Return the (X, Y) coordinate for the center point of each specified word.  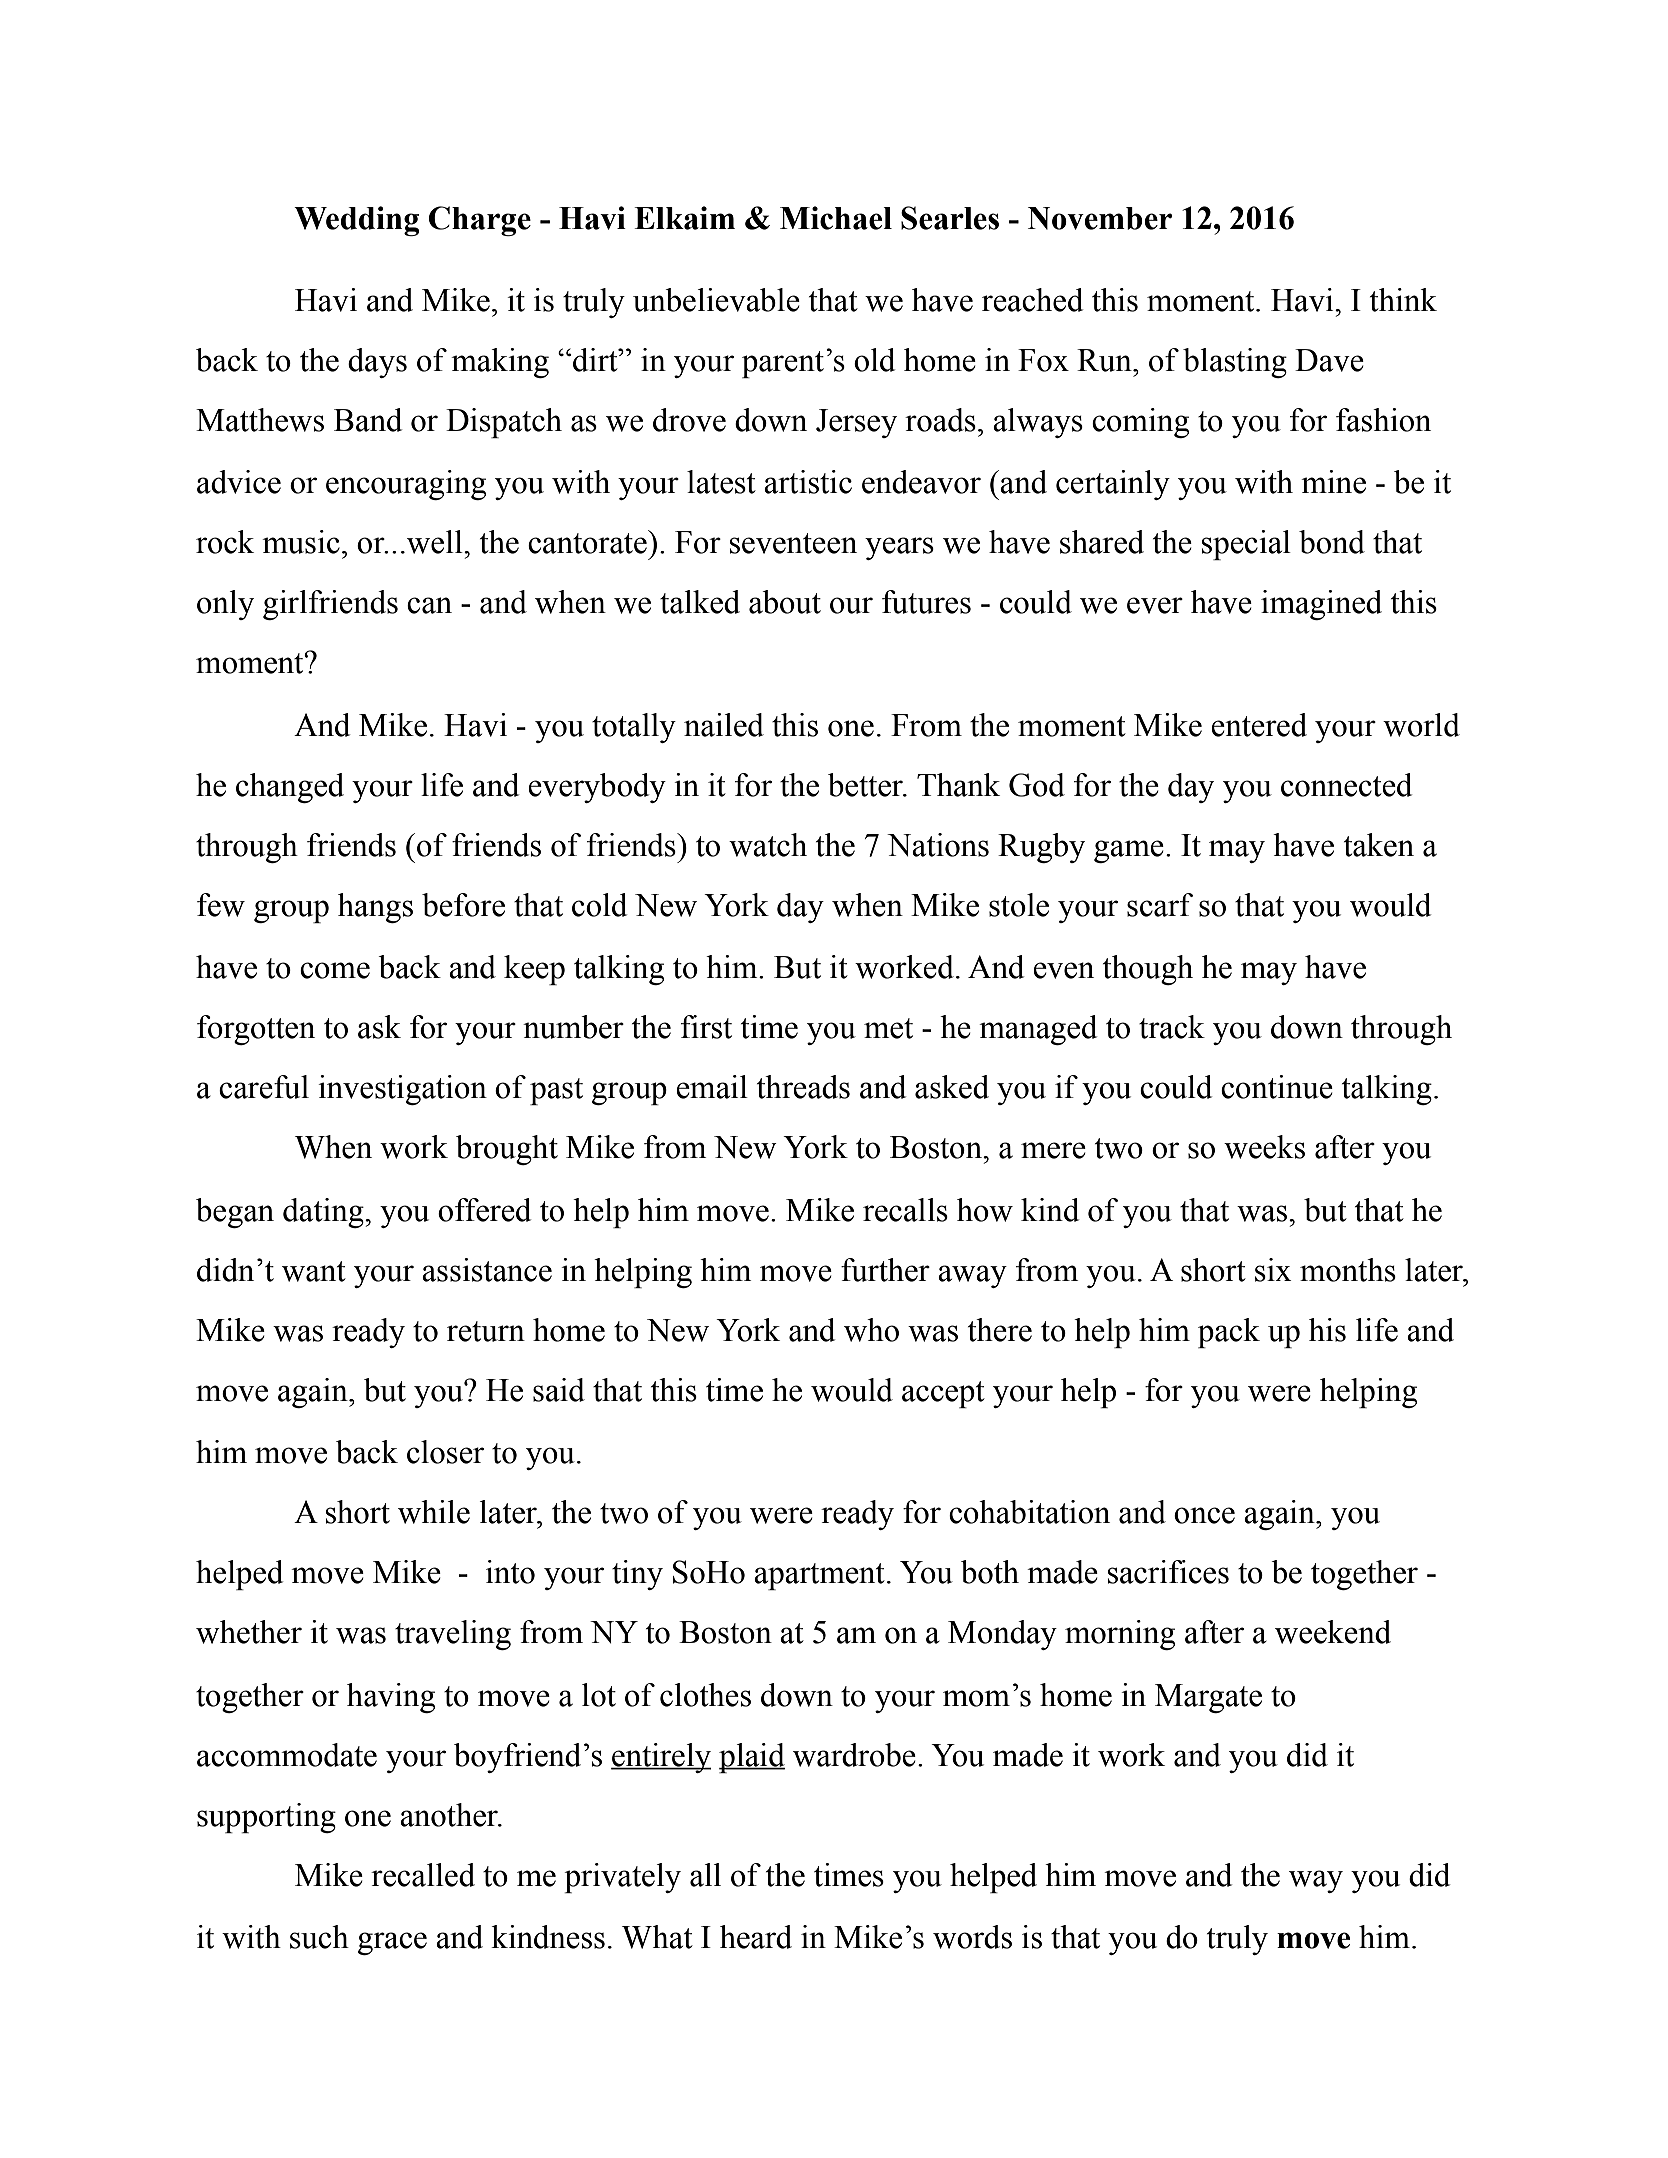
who (871, 1330)
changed (290, 788)
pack (1229, 1333)
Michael (836, 218)
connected (1347, 785)
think (1403, 300)
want (314, 1271)
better (866, 785)
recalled (423, 1875)
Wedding (357, 221)
